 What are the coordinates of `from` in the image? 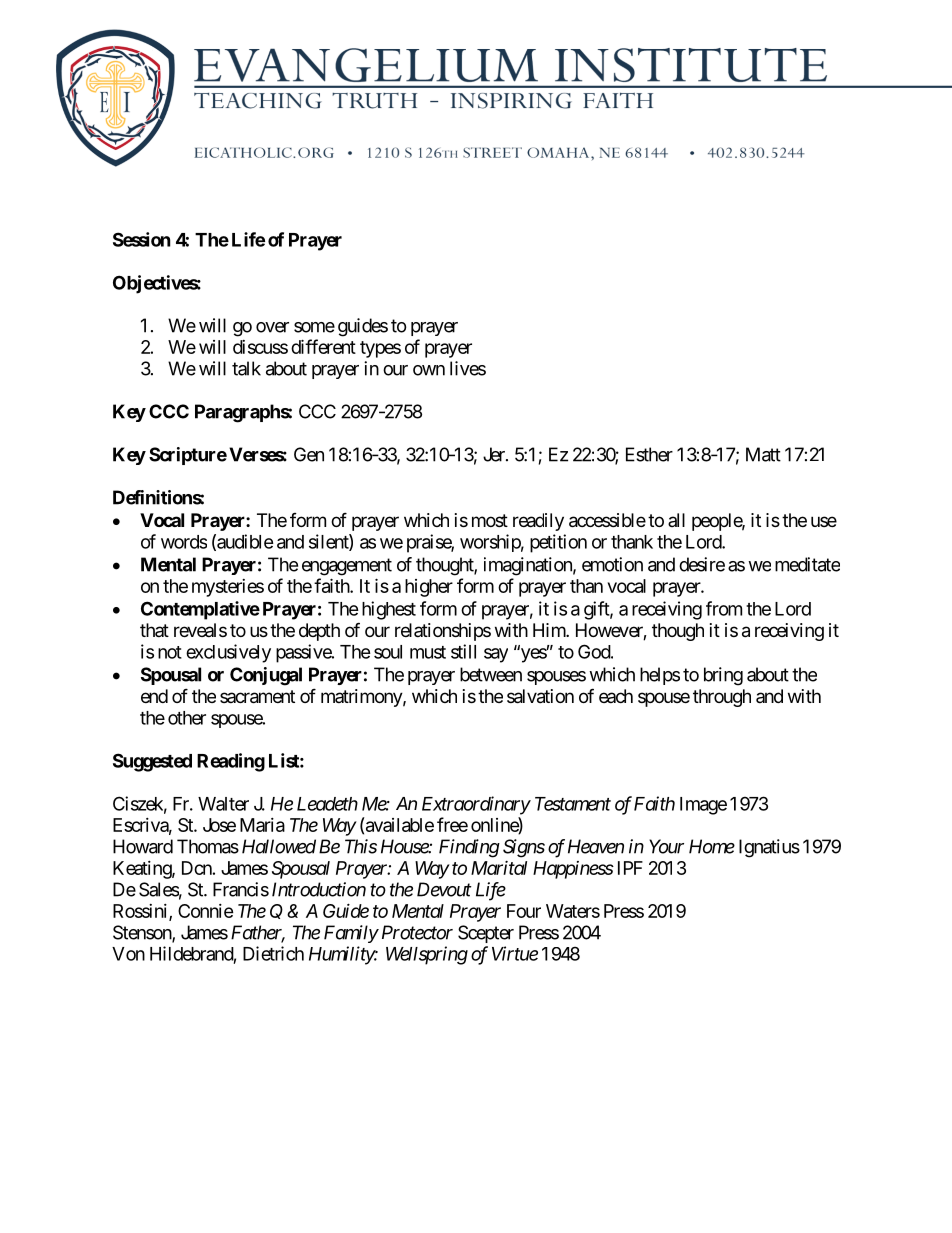 It's located at (724, 608).
